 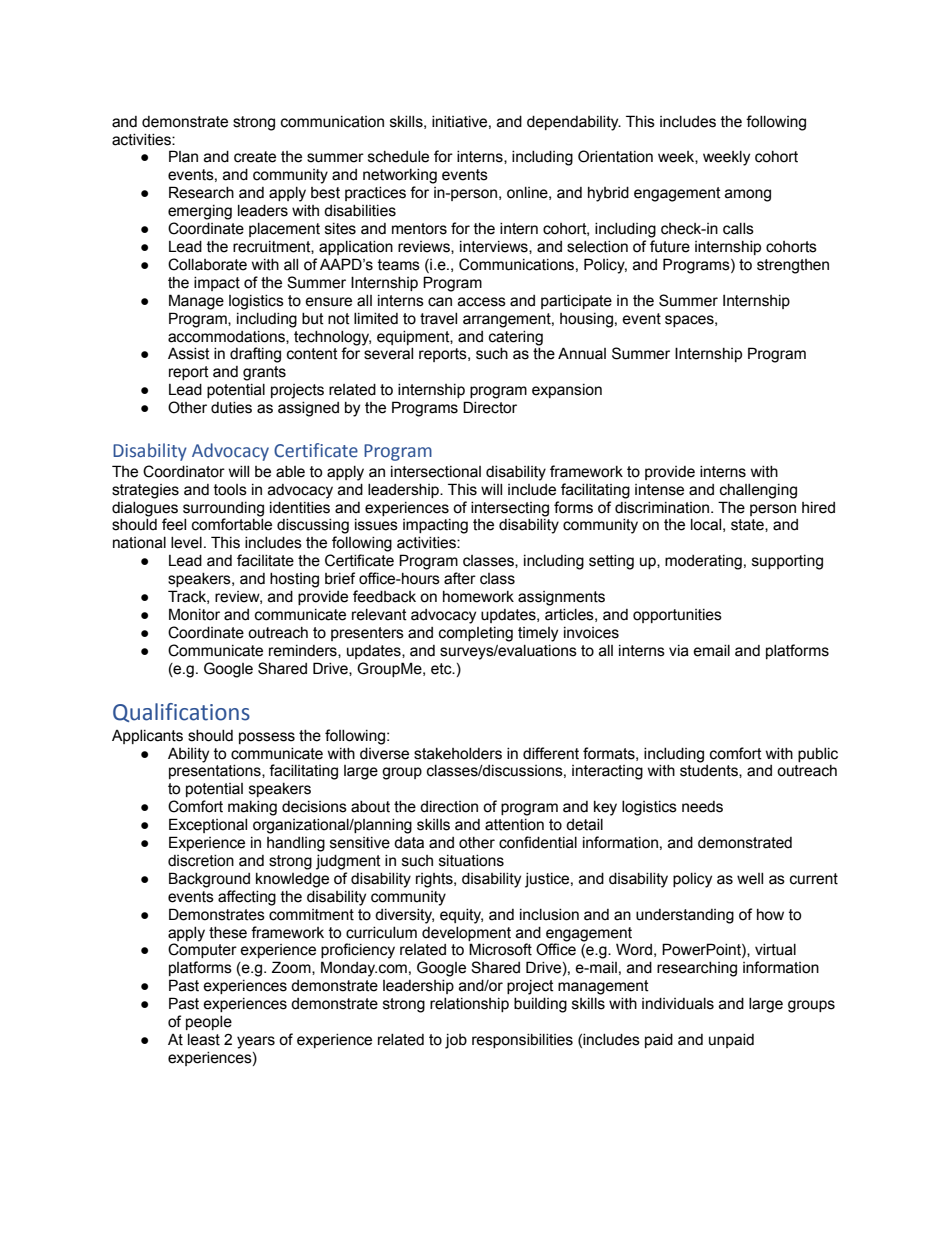 What do you see at coordinates (200, 212) in the image?
I see `emerging` at bounding box center [200, 212].
